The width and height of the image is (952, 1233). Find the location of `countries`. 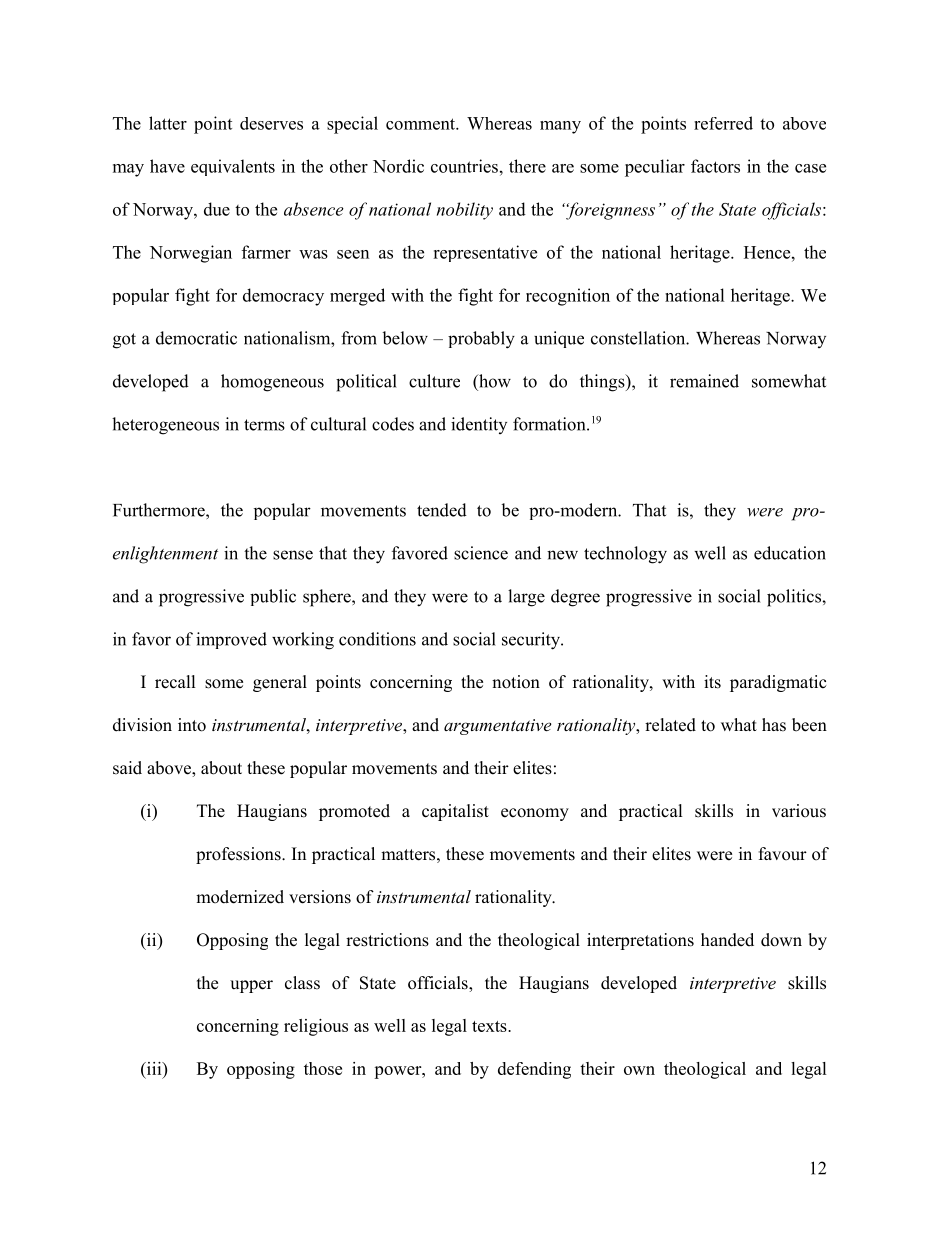

countries is located at coordinates (464, 166).
